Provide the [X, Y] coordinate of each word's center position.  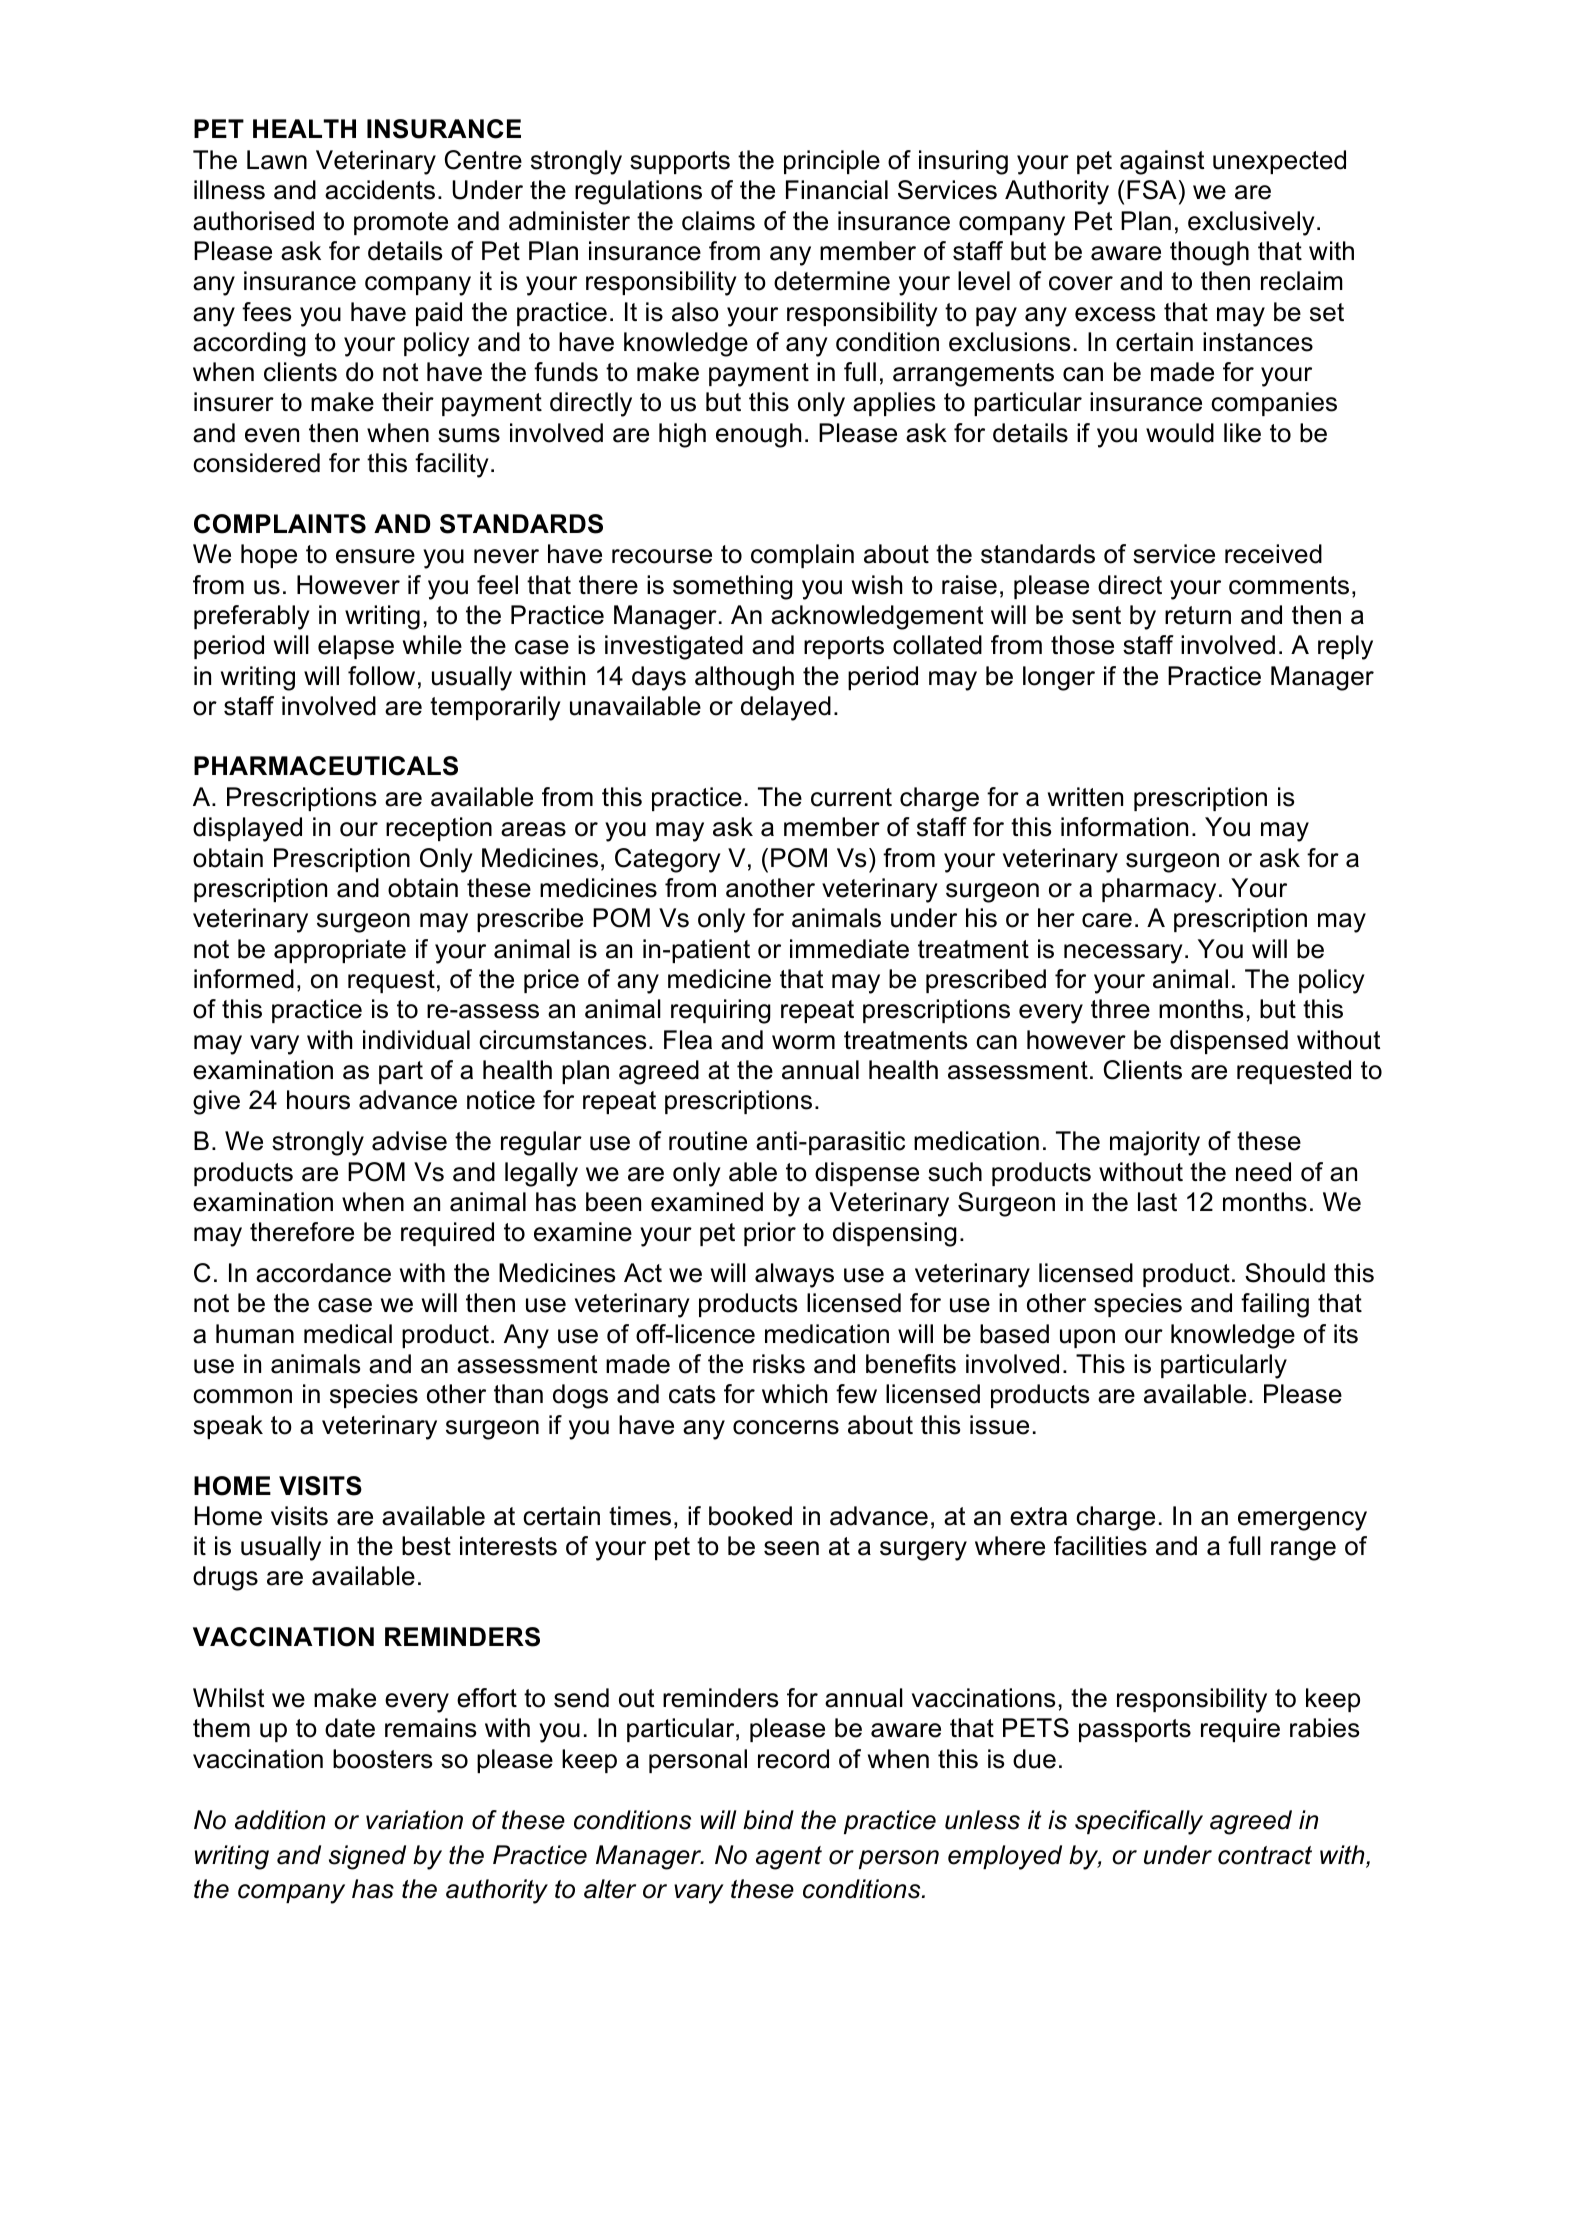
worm [803, 1042]
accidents [380, 190]
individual [416, 1040]
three [1120, 1009]
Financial [837, 190]
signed [367, 1857]
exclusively [1251, 223]
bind [768, 1820]
